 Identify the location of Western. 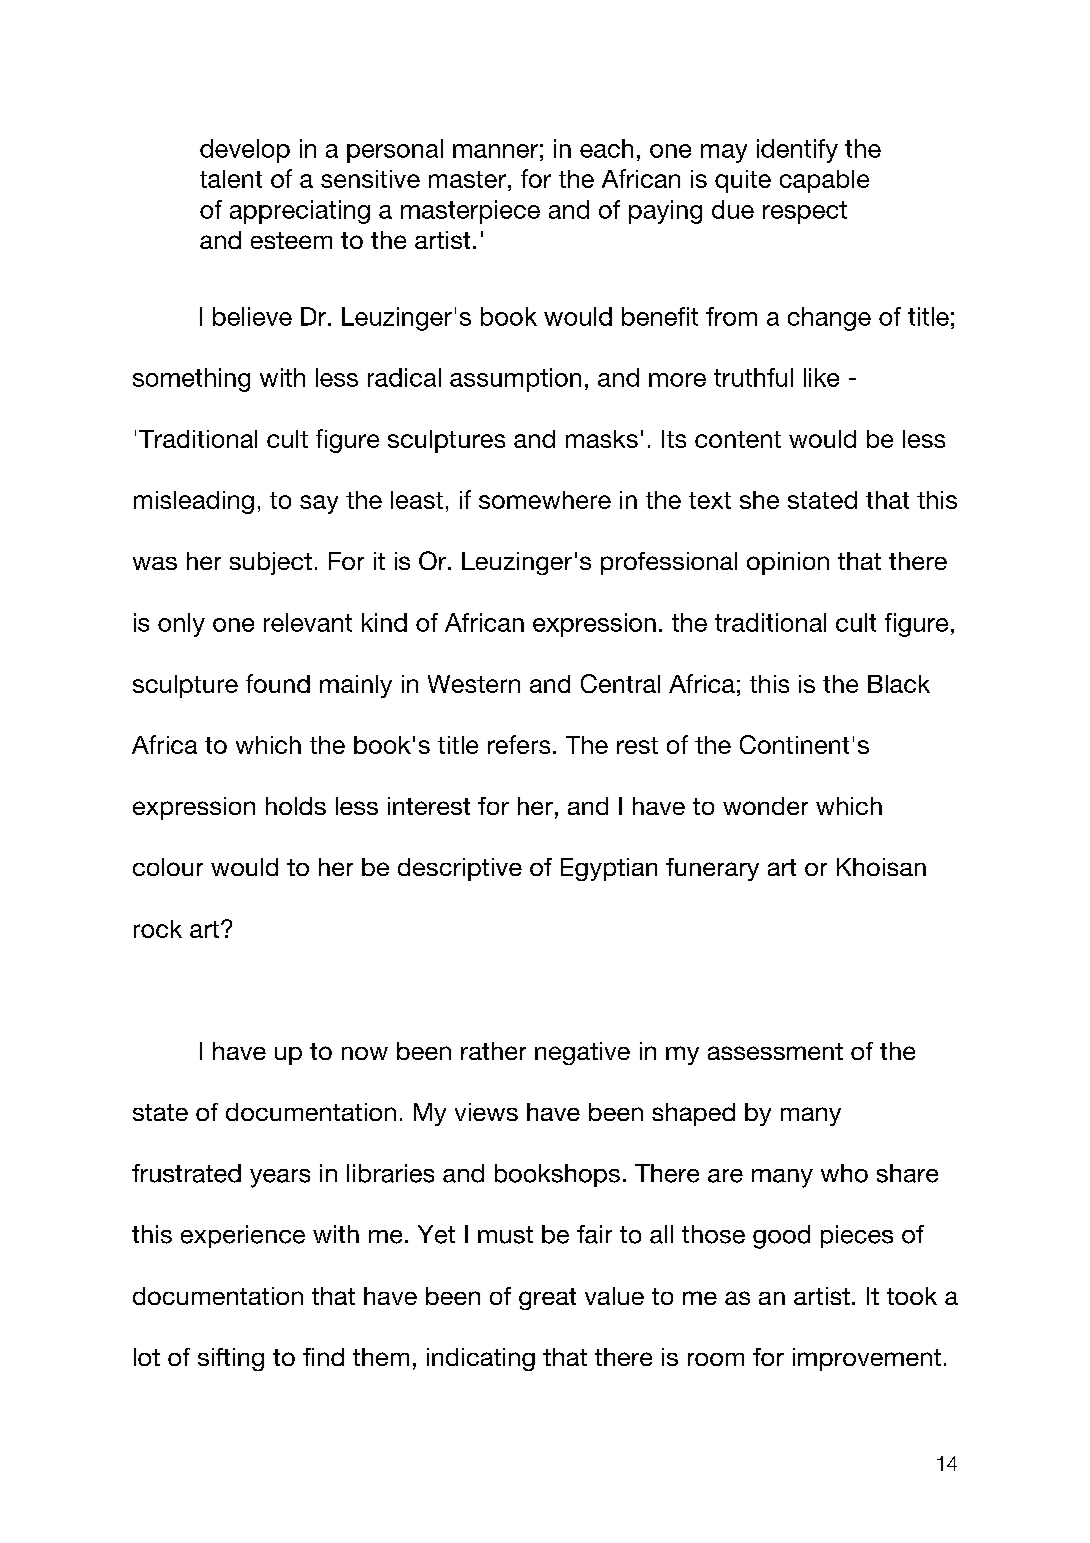
(474, 684).
